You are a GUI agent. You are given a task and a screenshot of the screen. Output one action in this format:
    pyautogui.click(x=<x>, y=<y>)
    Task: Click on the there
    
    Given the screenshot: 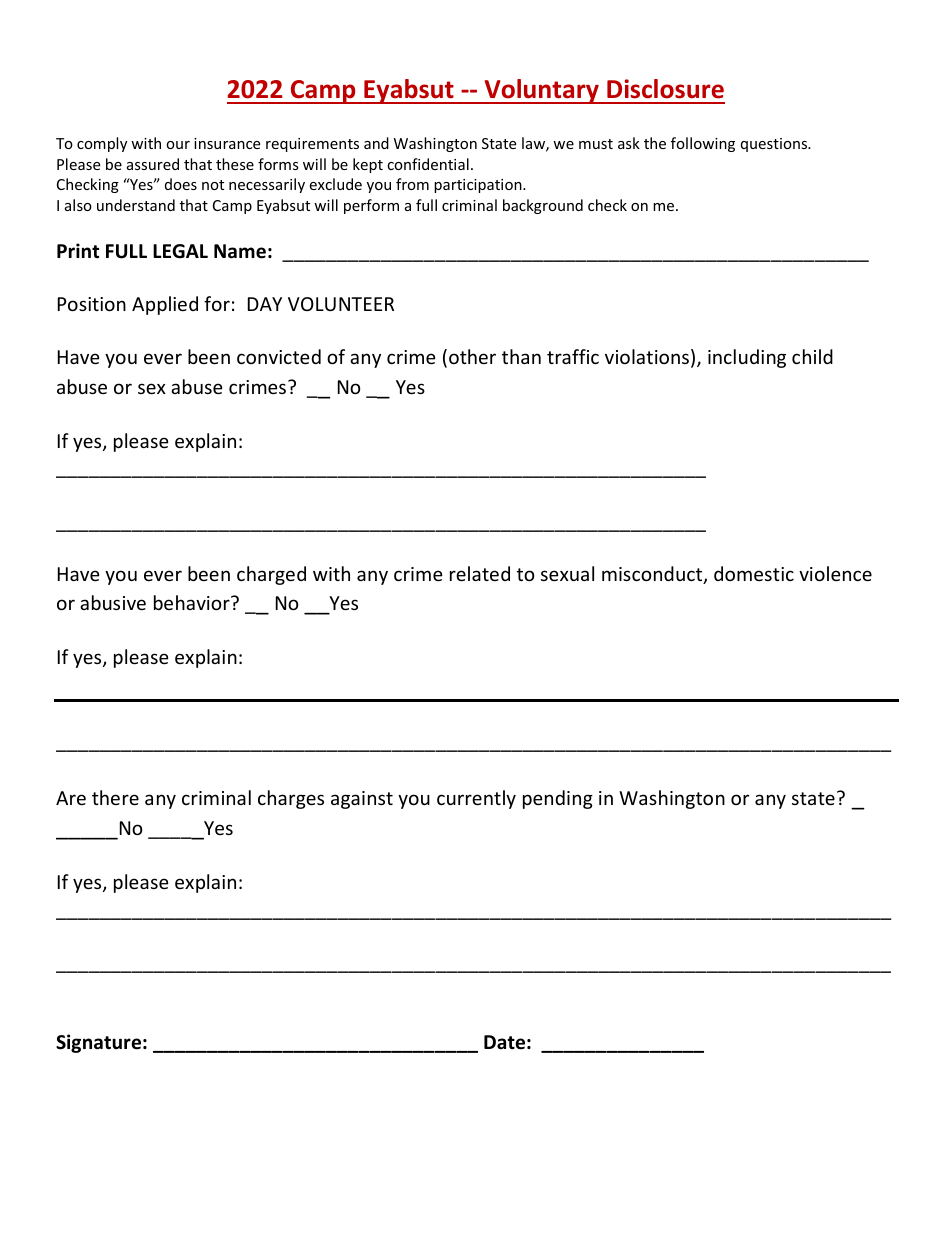 What is the action you would take?
    pyautogui.click(x=115, y=797)
